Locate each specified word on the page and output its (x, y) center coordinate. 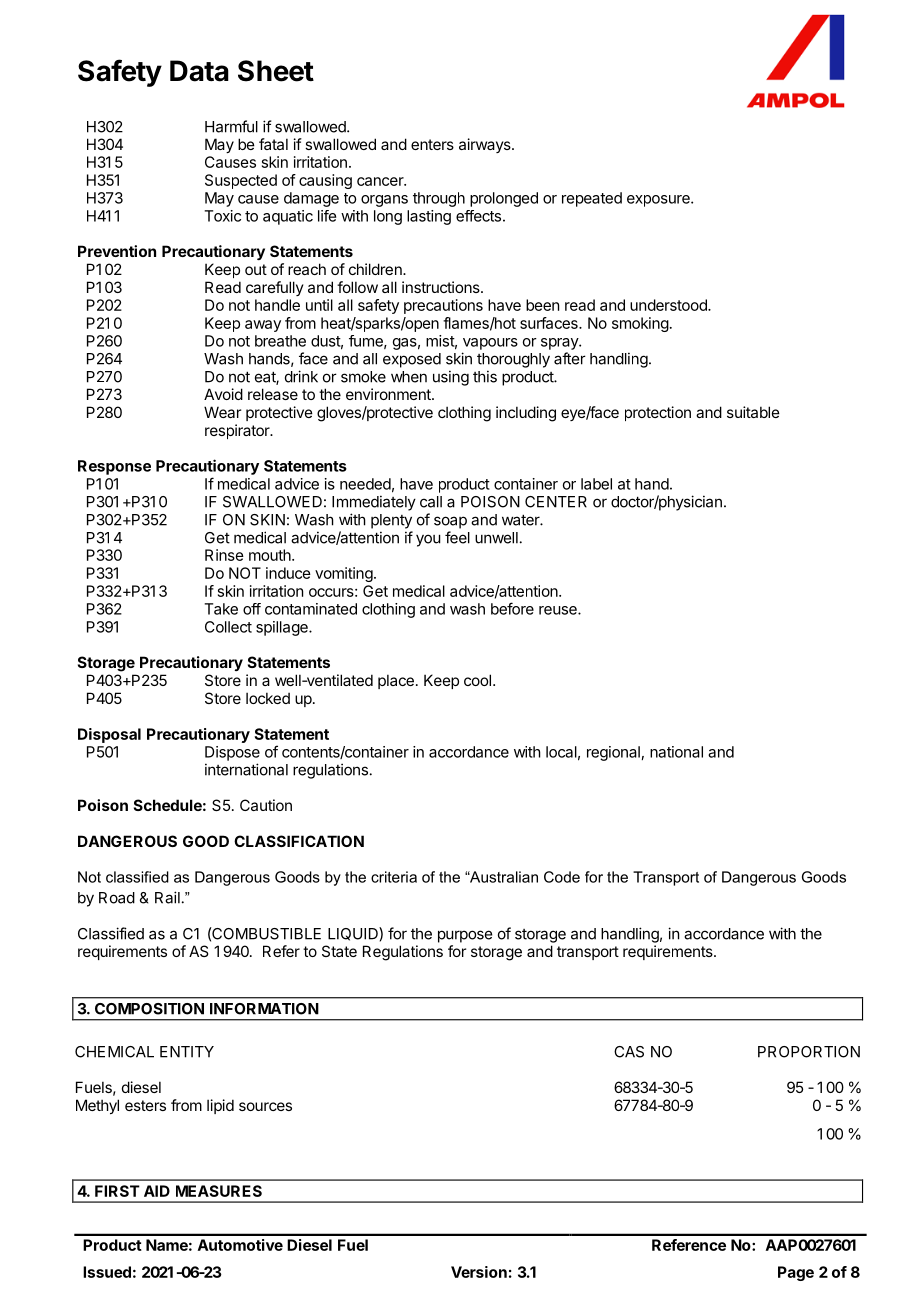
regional (613, 753)
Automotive (240, 1245)
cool (477, 680)
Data (199, 71)
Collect (228, 627)
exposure (659, 201)
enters (432, 144)
